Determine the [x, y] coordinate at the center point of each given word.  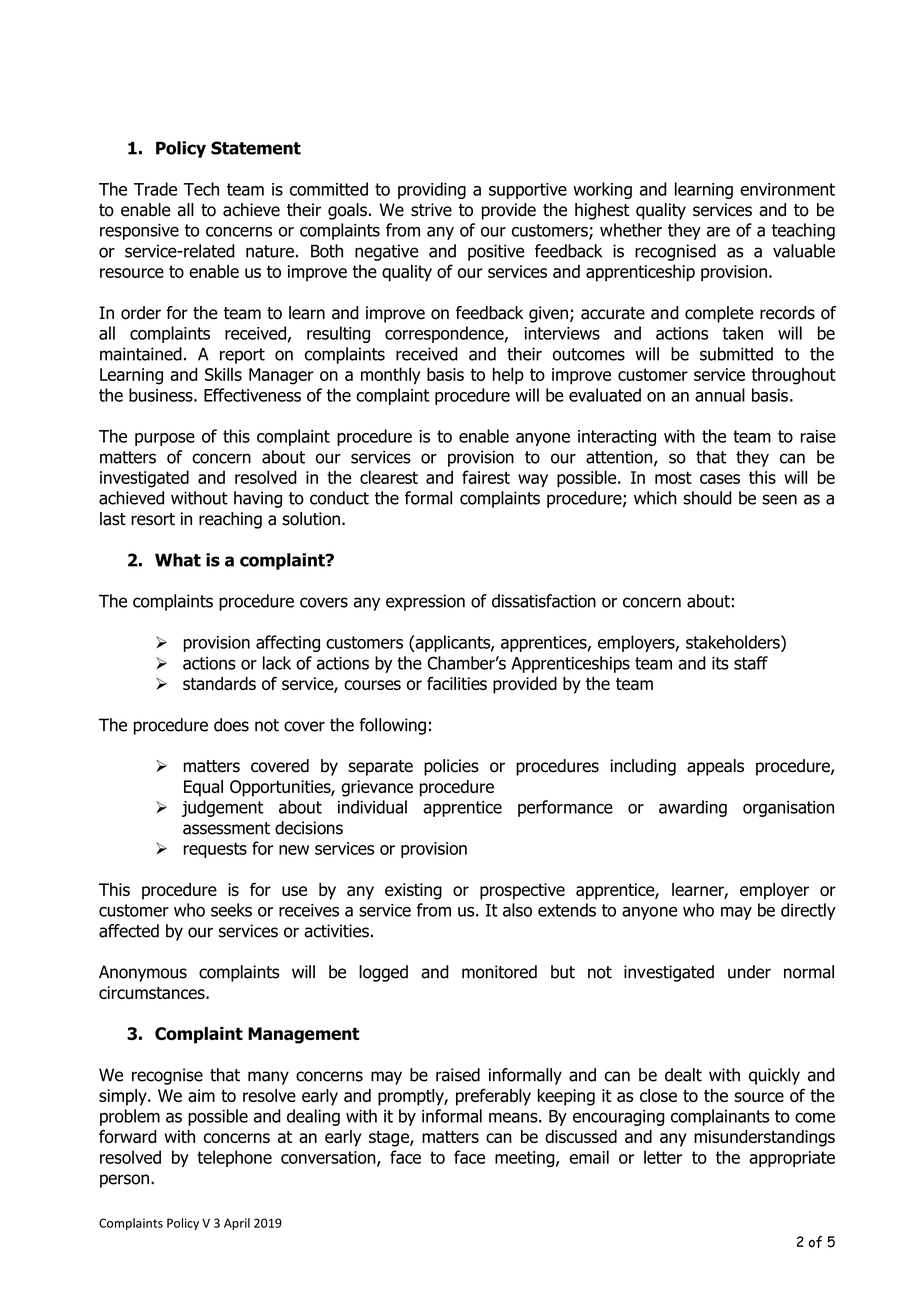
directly [808, 911]
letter [663, 1157]
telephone [234, 1158]
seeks [231, 910]
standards [219, 683]
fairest [486, 477]
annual [720, 395]
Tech [201, 189]
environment [787, 189]
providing [432, 190]
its [720, 663]
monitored [499, 972]
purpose [165, 439]
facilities [457, 683]
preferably [493, 1097]
